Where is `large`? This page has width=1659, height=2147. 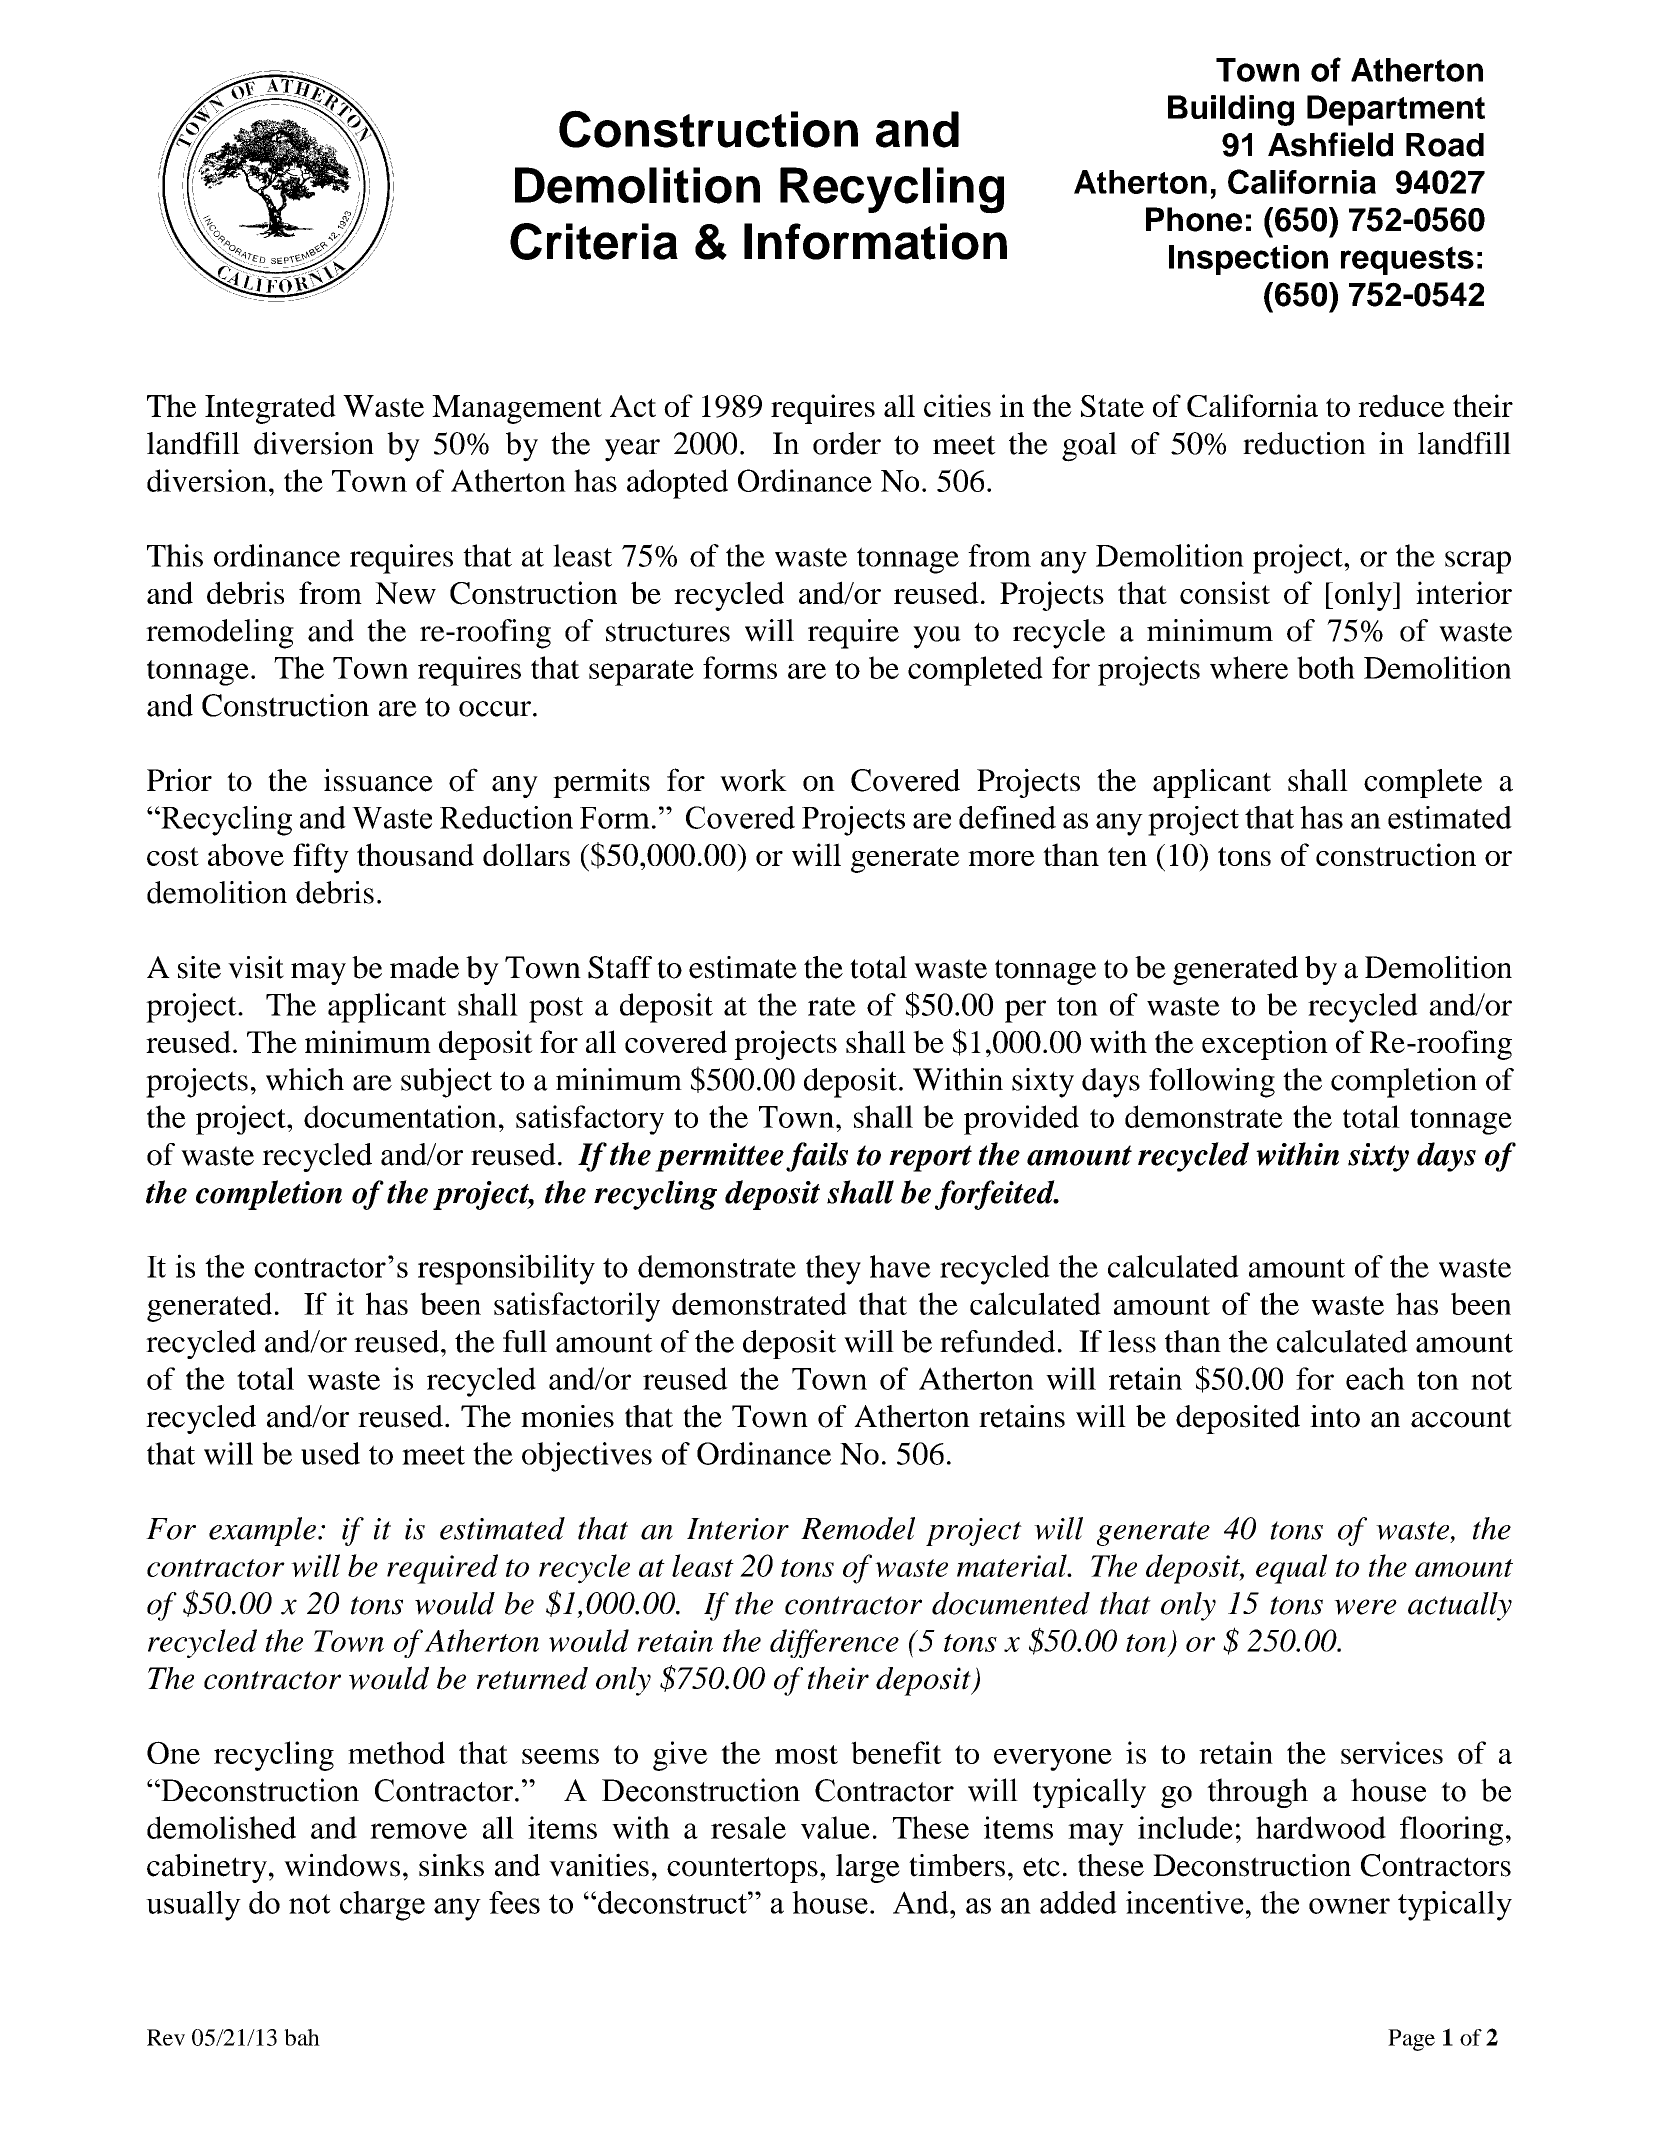 large is located at coordinates (868, 1868).
